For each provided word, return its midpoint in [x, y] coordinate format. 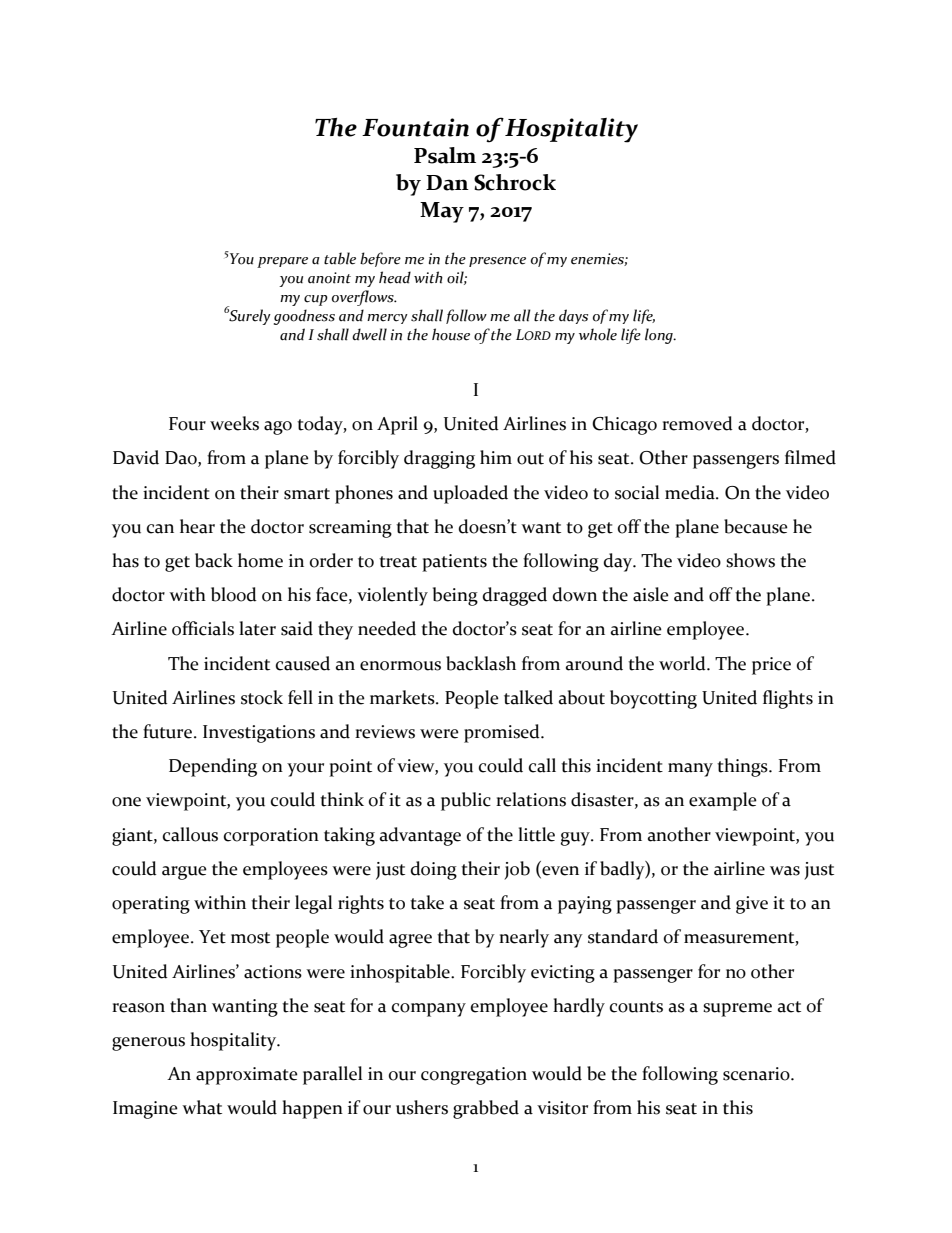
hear [197, 526]
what [202, 1107]
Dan [447, 183]
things [743, 767]
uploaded [470, 494]
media [691, 492]
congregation [474, 1076]
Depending [213, 767]
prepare [282, 262]
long [660, 336]
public [466, 801]
